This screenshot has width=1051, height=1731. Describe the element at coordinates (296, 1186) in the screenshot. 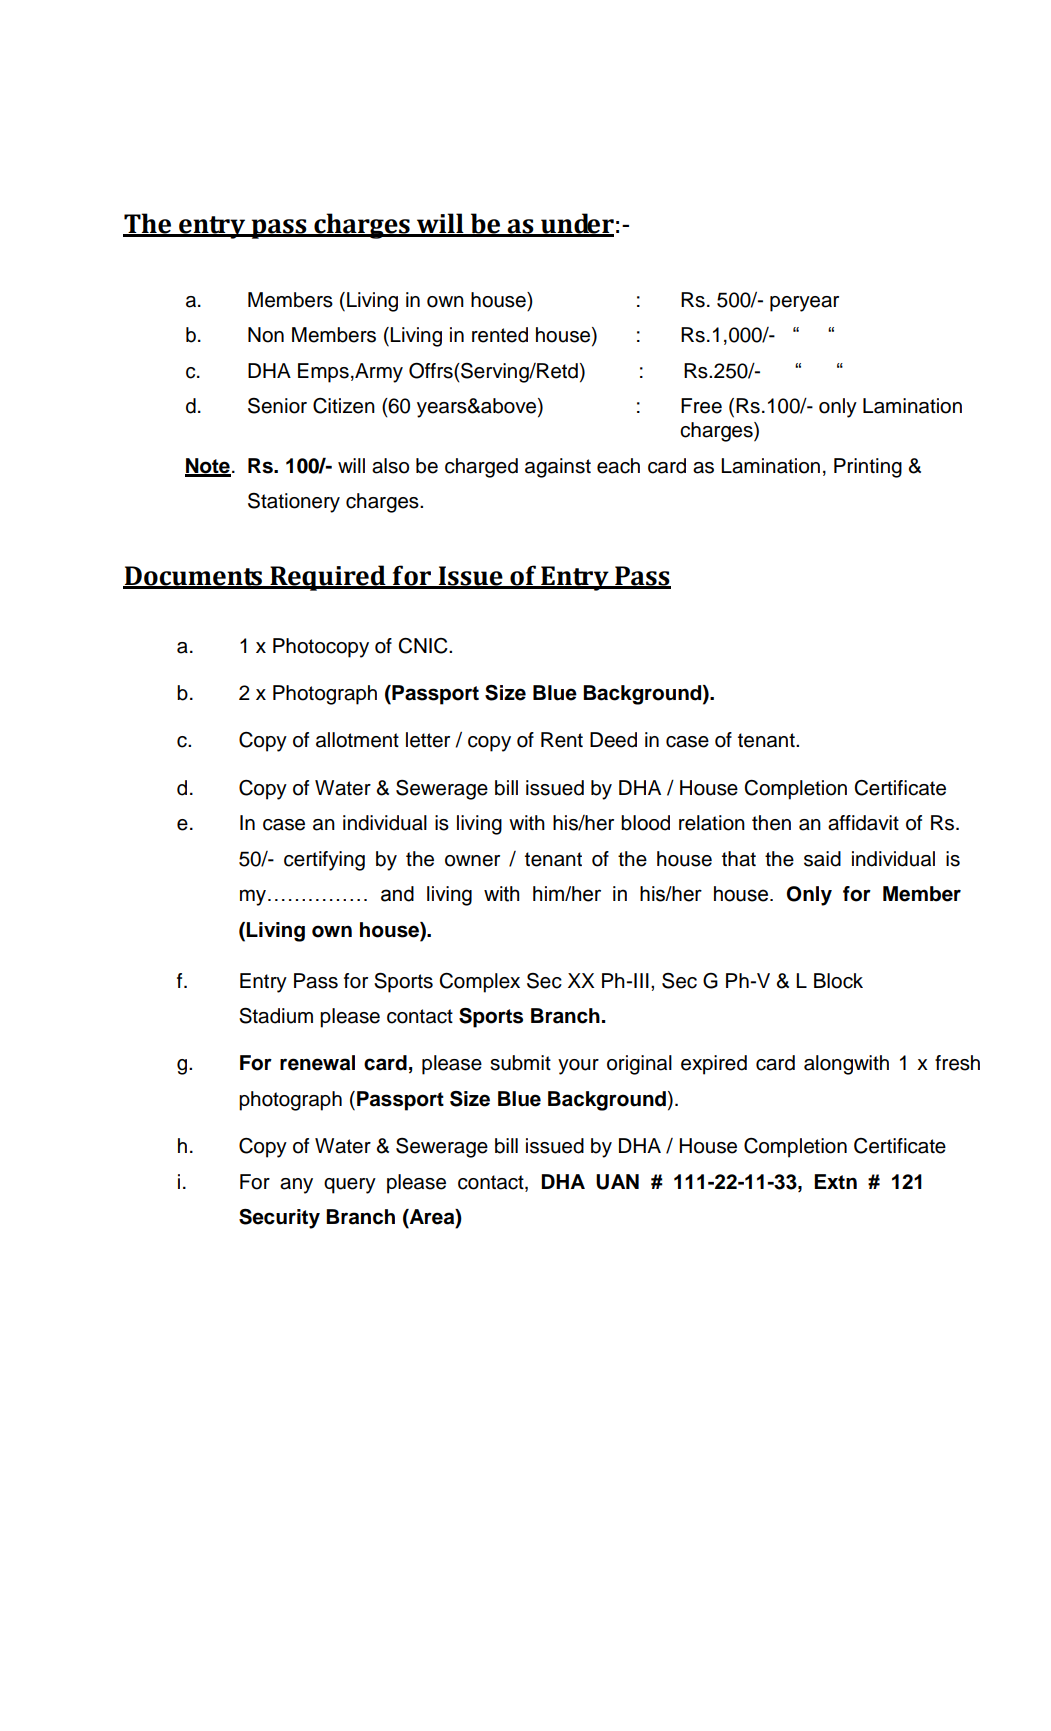

I see `any` at that location.
